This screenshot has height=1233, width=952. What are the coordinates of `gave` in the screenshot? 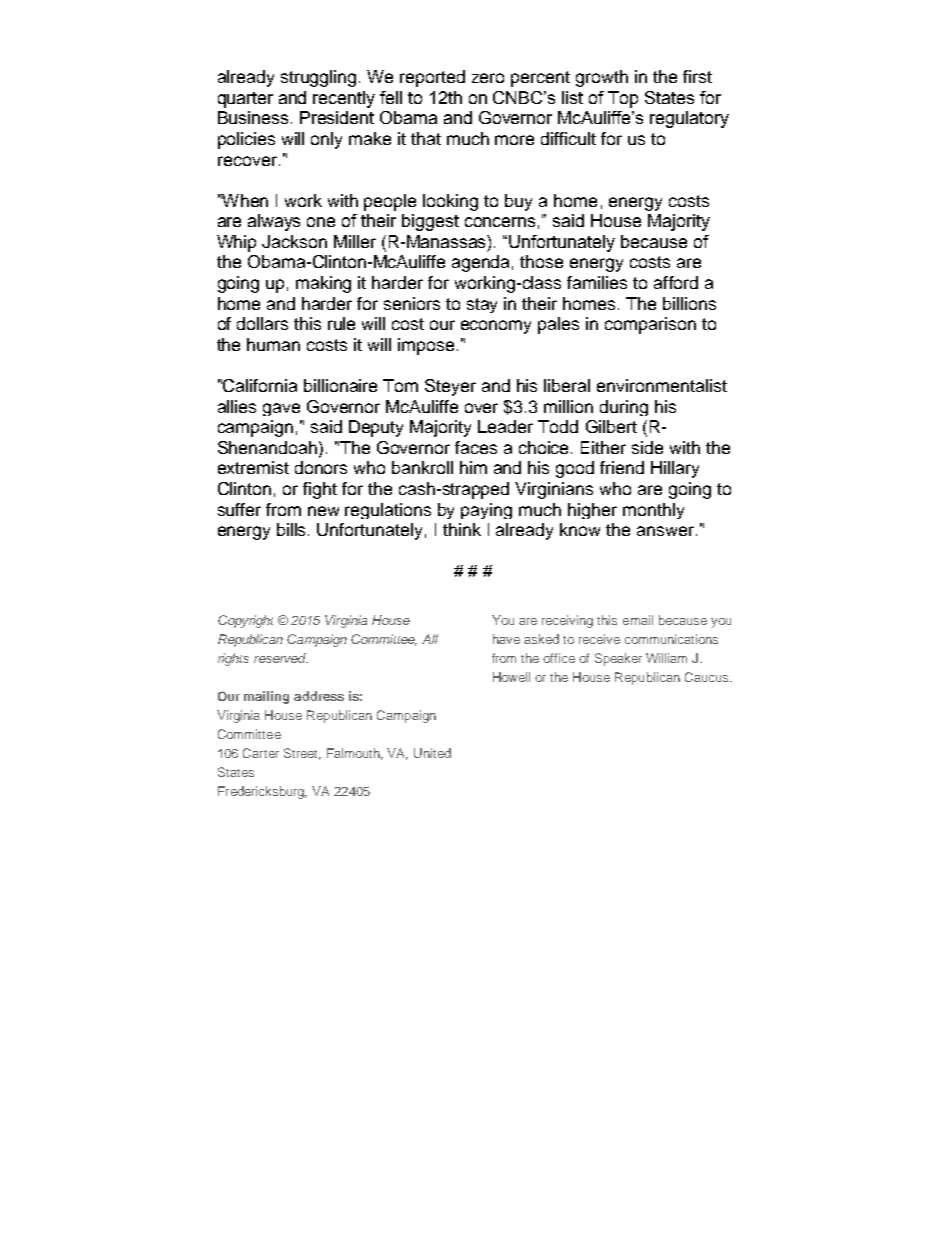 It's located at (281, 409).
